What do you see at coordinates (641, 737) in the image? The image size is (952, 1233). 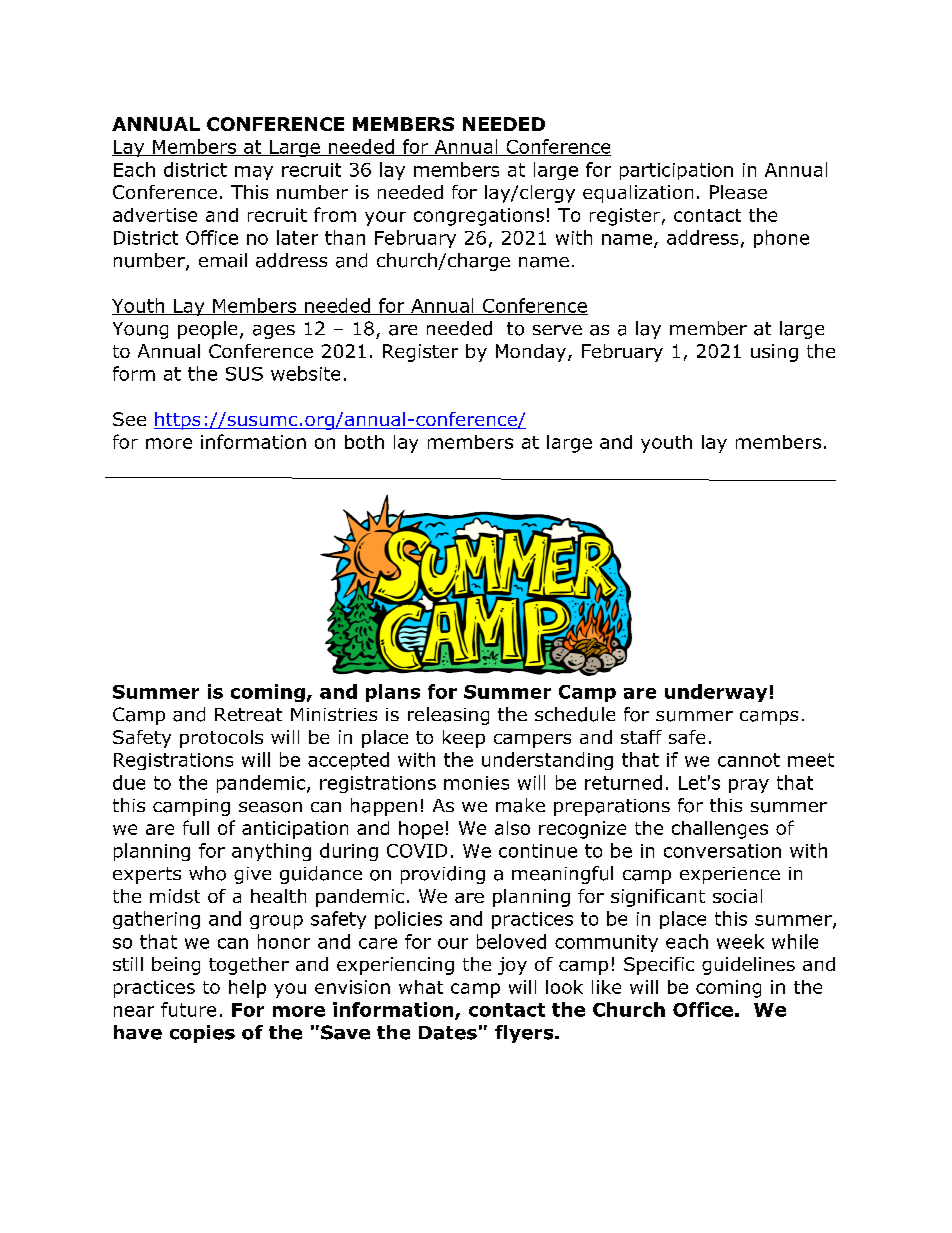 I see `staff` at bounding box center [641, 737].
